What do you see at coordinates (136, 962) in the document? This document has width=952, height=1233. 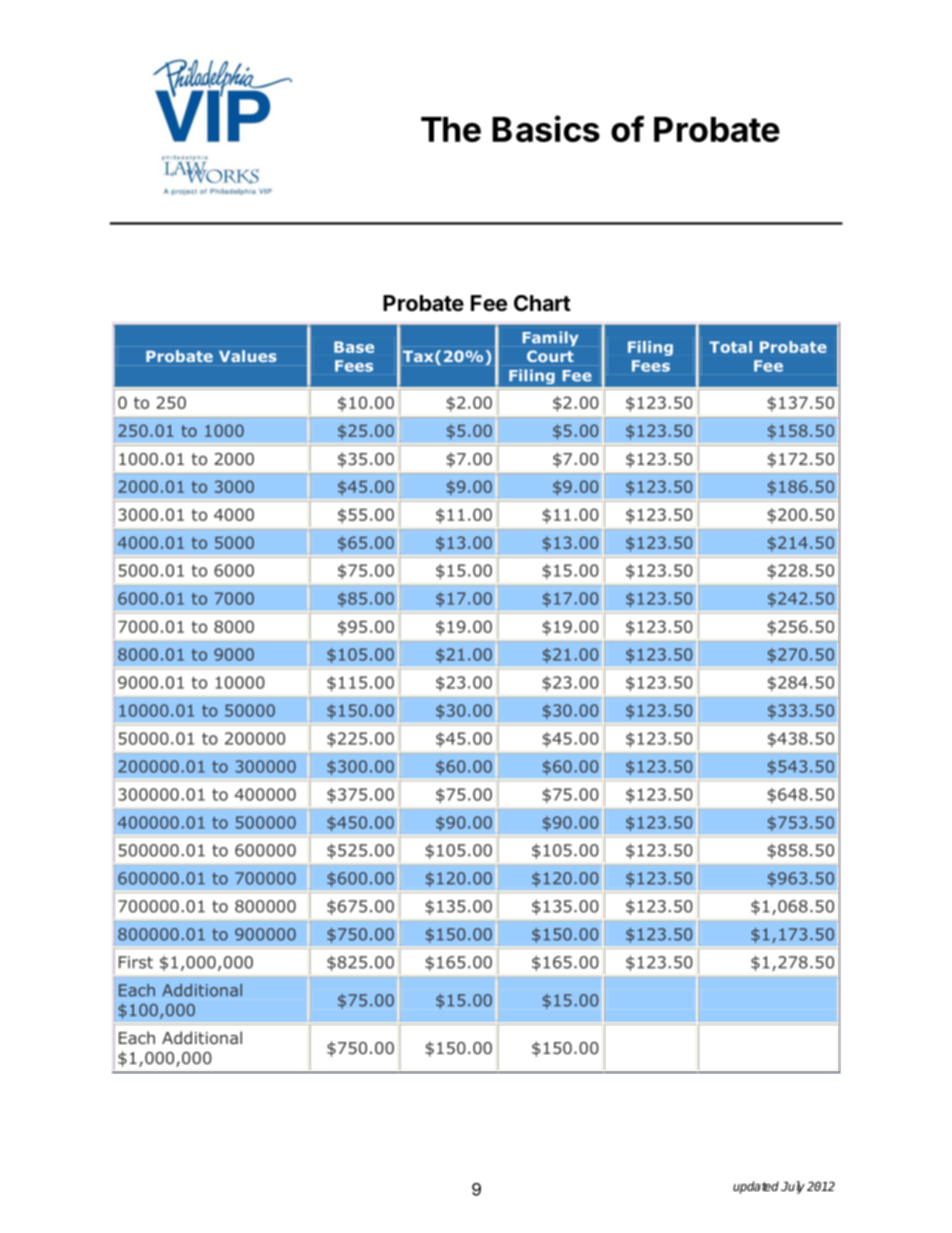 I see `First` at bounding box center [136, 962].
